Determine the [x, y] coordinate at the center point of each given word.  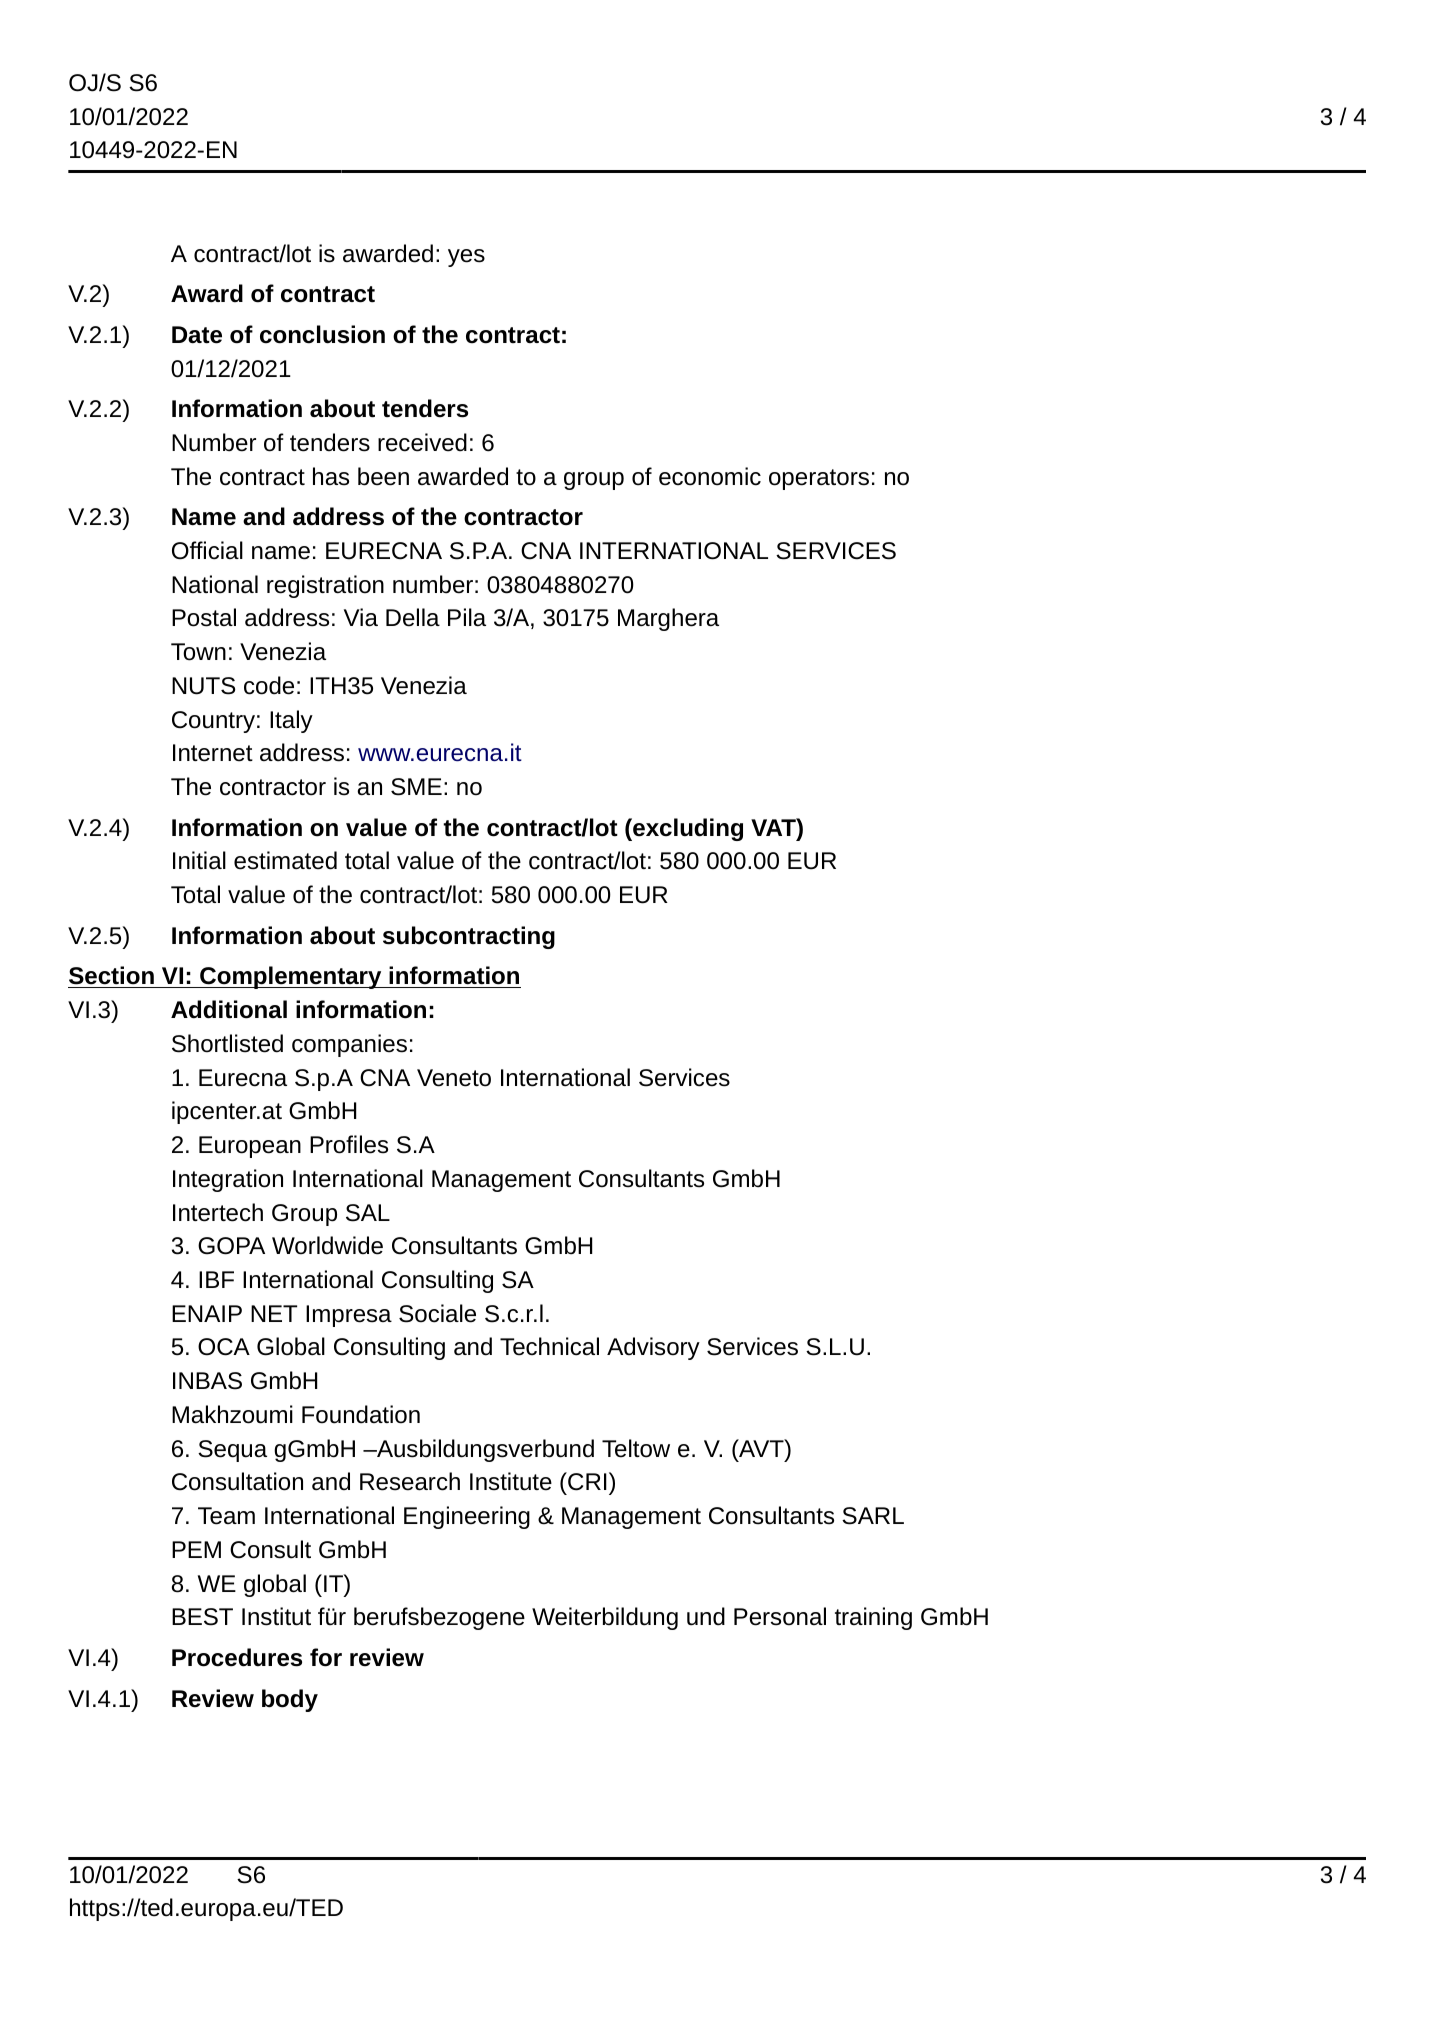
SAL [368, 1213]
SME [416, 787]
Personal [780, 1616]
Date [197, 335]
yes [466, 258]
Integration [228, 1180]
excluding [687, 829]
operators [819, 479]
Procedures [237, 1657]
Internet [213, 753]
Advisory [653, 1348]
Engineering [467, 1517]
